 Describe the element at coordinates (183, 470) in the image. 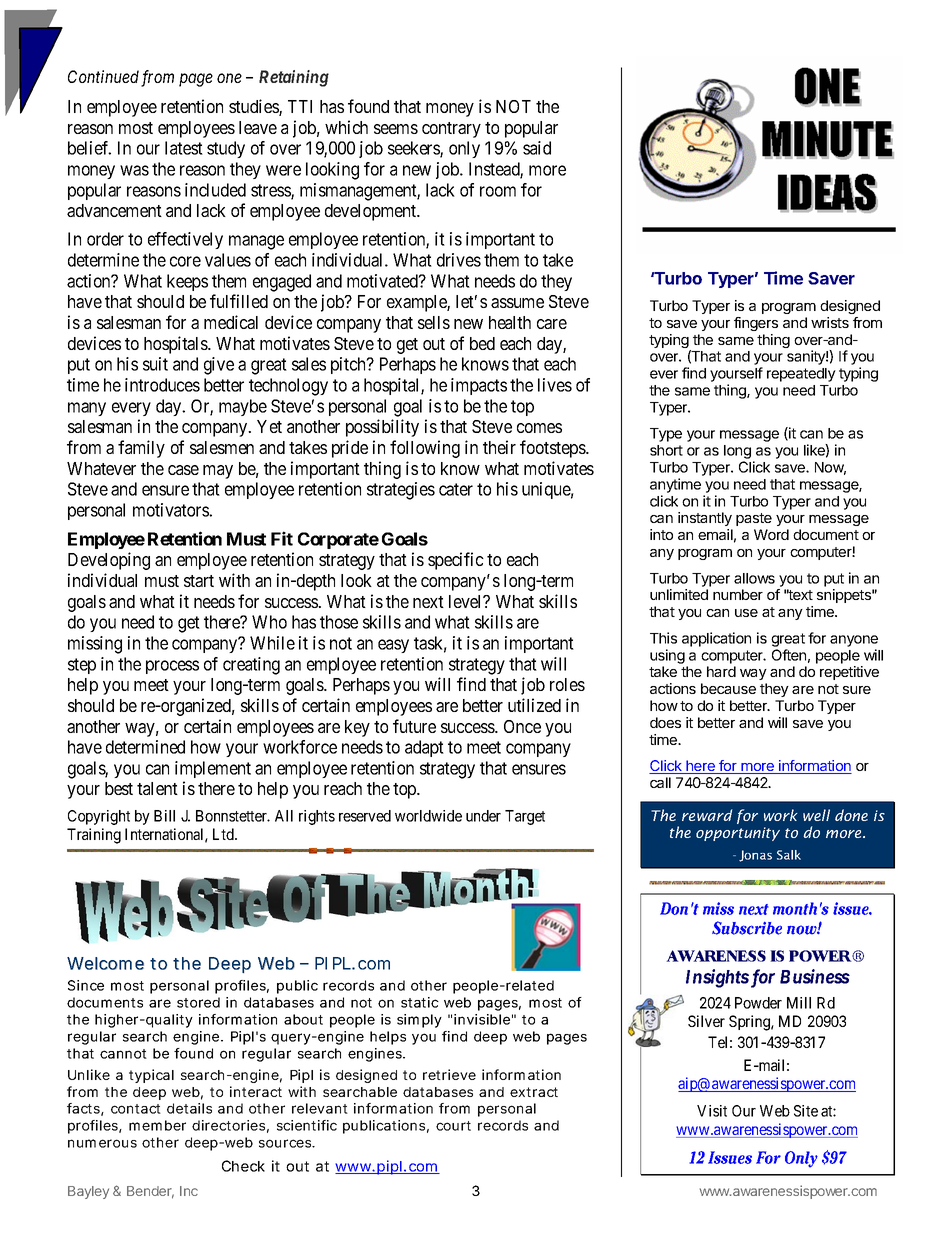

I see `case` at that location.
